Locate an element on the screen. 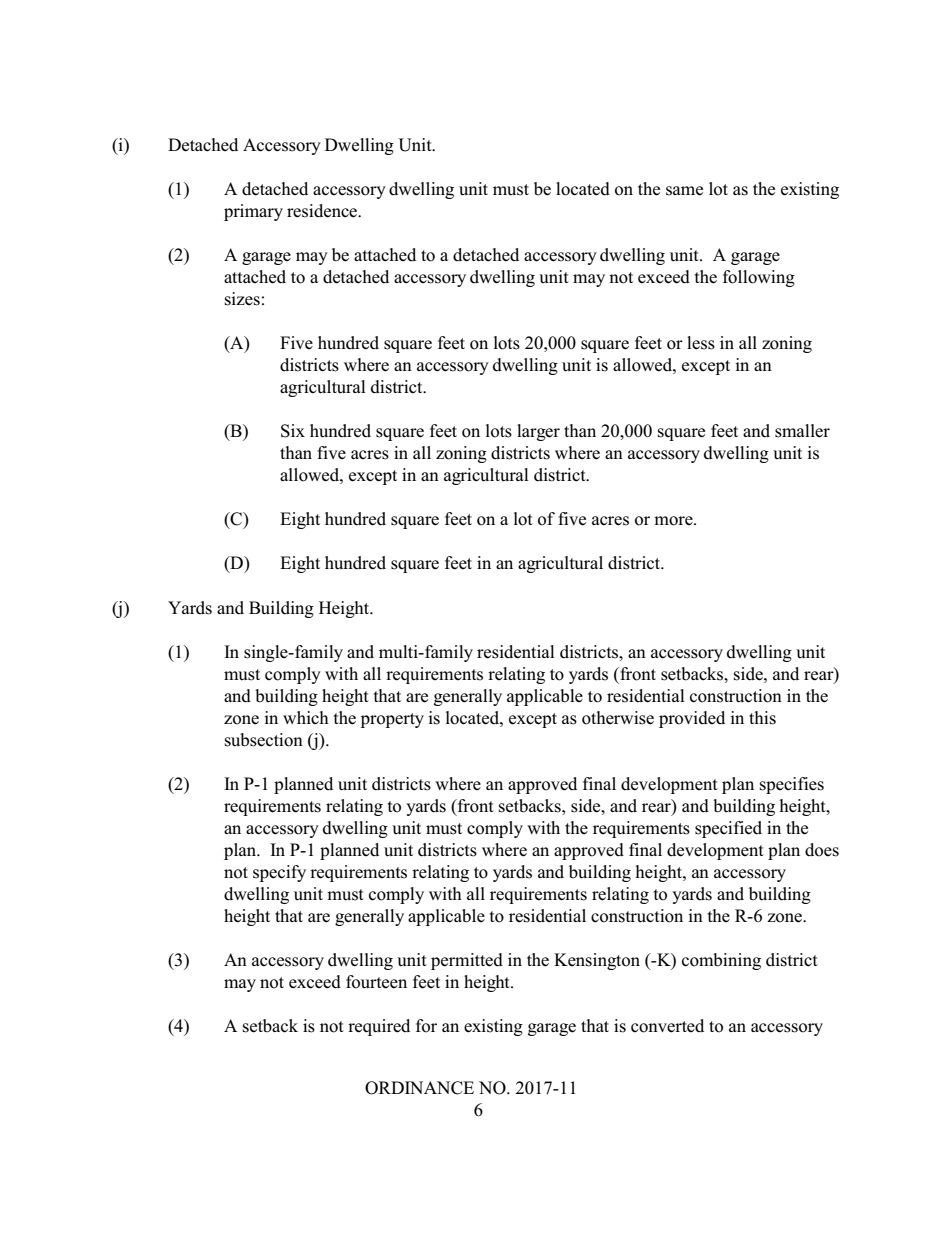 Image resolution: width=952 pixels, height=1233 pixels. primary is located at coordinates (253, 212).
